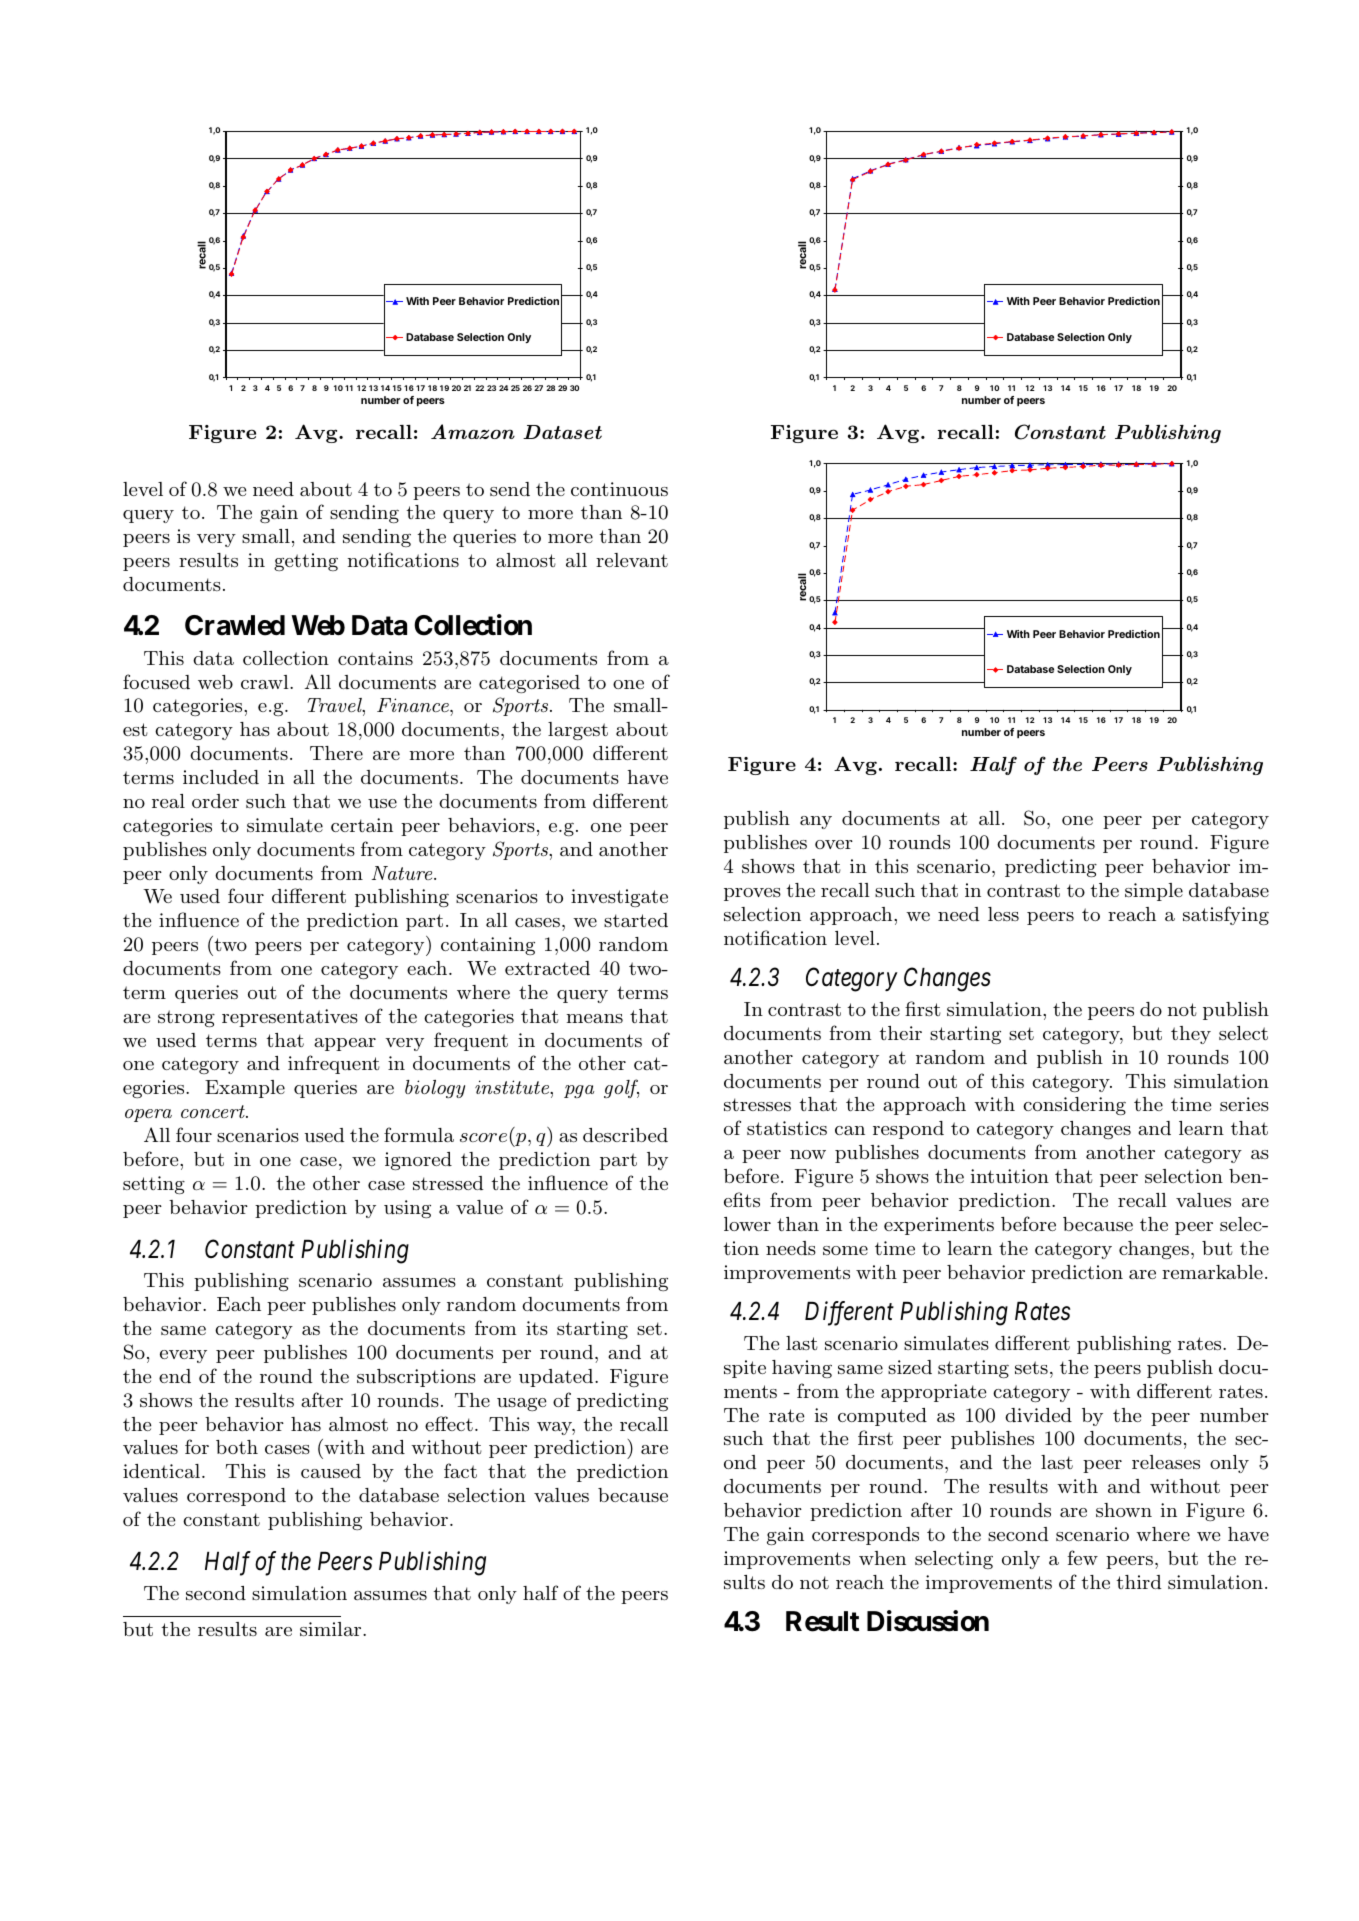 The width and height of the screenshot is (1359, 1921). Describe the element at coordinates (1191, 1035) in the screenshot. I see `they` at that location.
